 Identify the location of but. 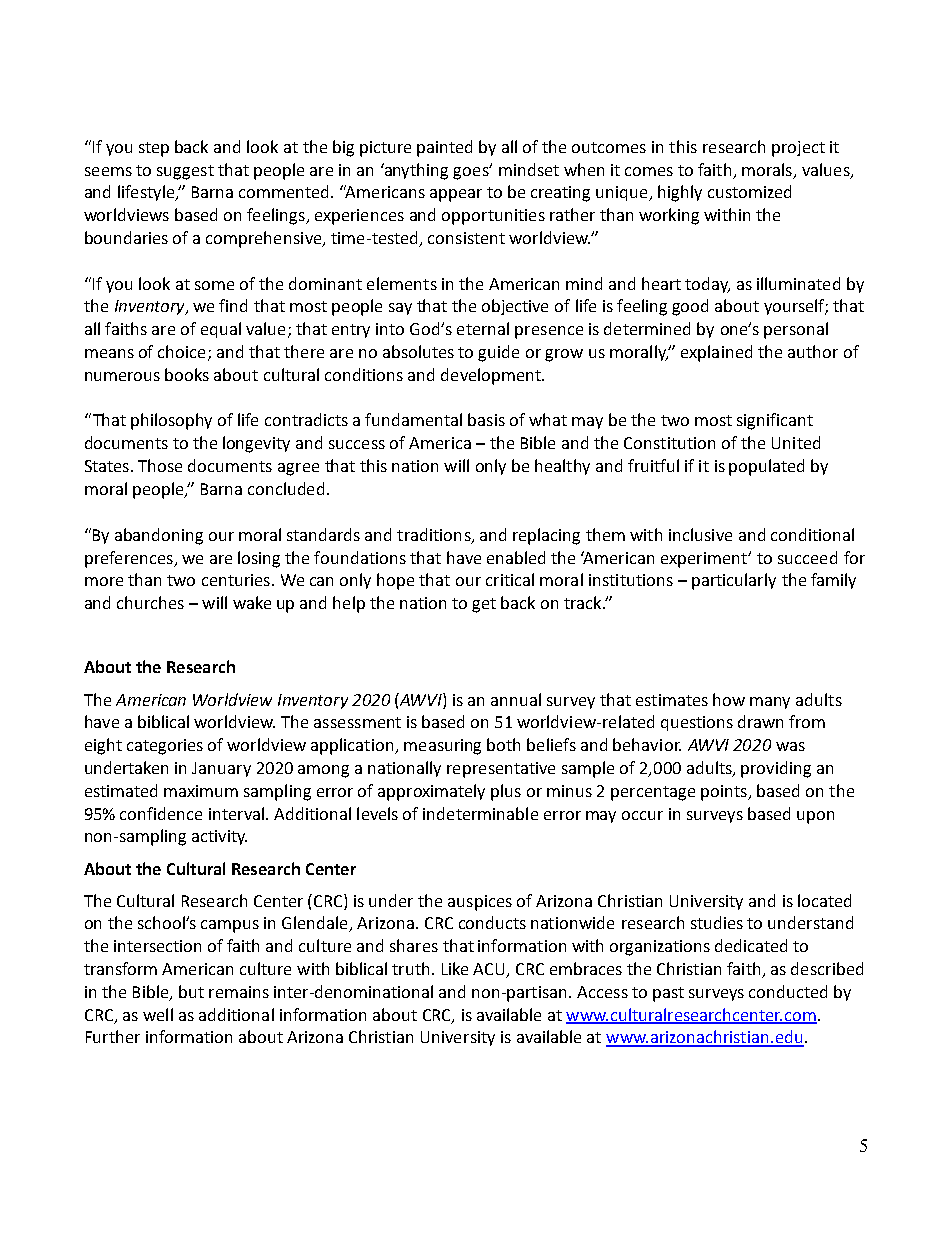
(191, 991).
